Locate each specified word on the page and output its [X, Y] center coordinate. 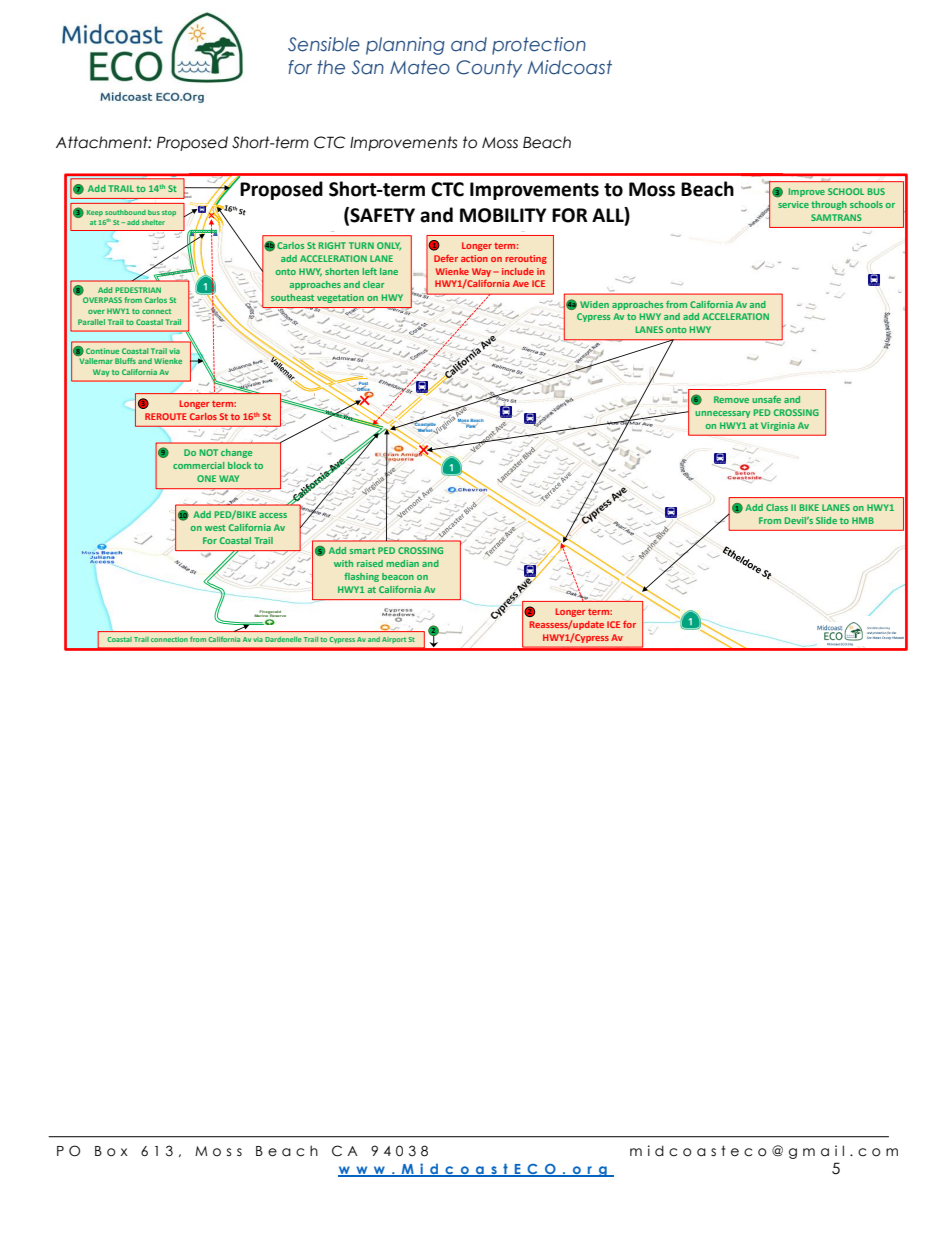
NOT [209, 452]
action [474, 258]
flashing [361, 577]
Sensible [324, 44]
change [236, 453]
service [793, 204]
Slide [826, 520]
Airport [394, 640]
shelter [153, 222]
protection [539, 46]
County [489, 69]
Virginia [778, 426]
